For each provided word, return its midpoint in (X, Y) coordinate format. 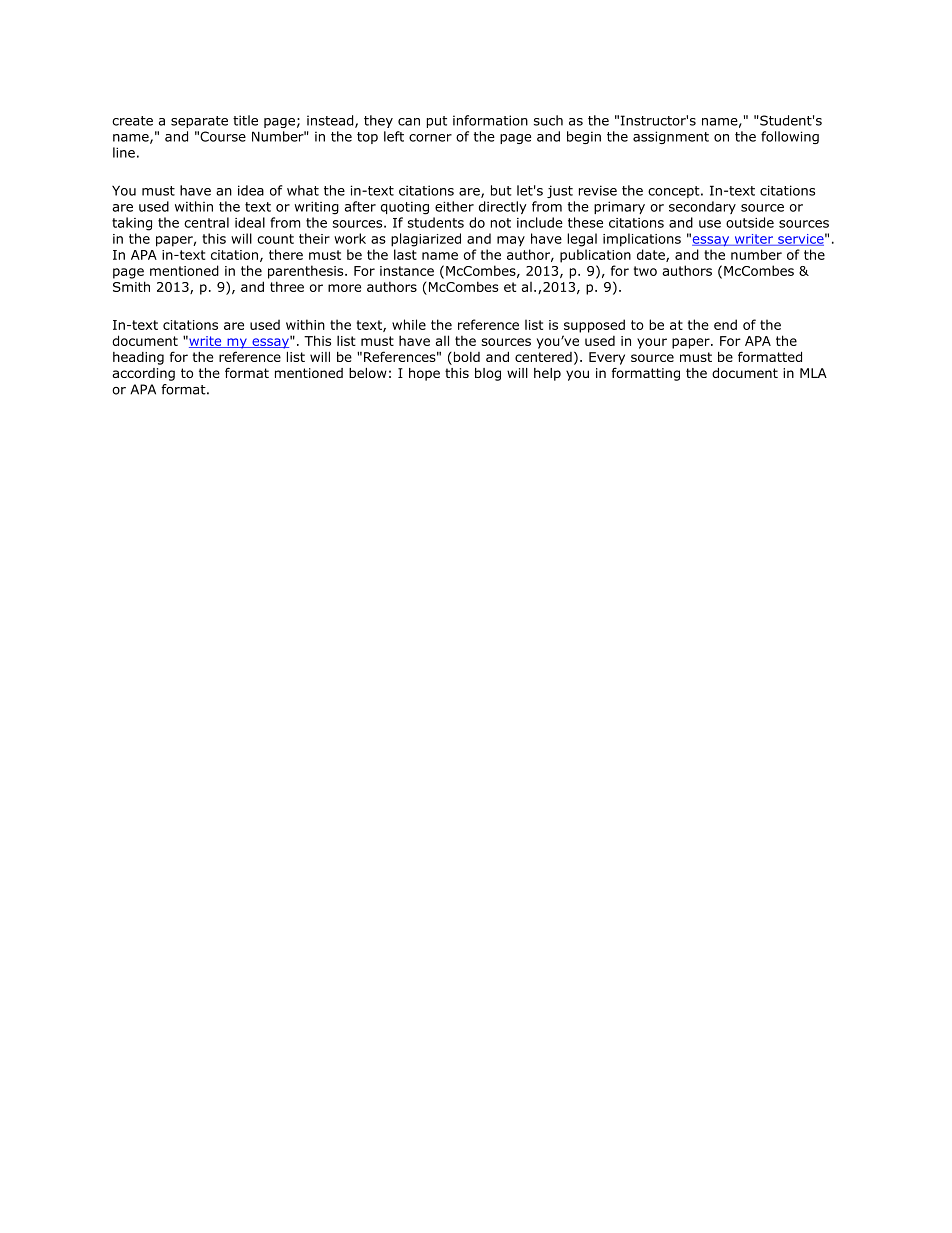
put (437, 122)
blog (488, 374)
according (143, 374)
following (790, 137)
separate (199, 122)
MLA (813, 373)
